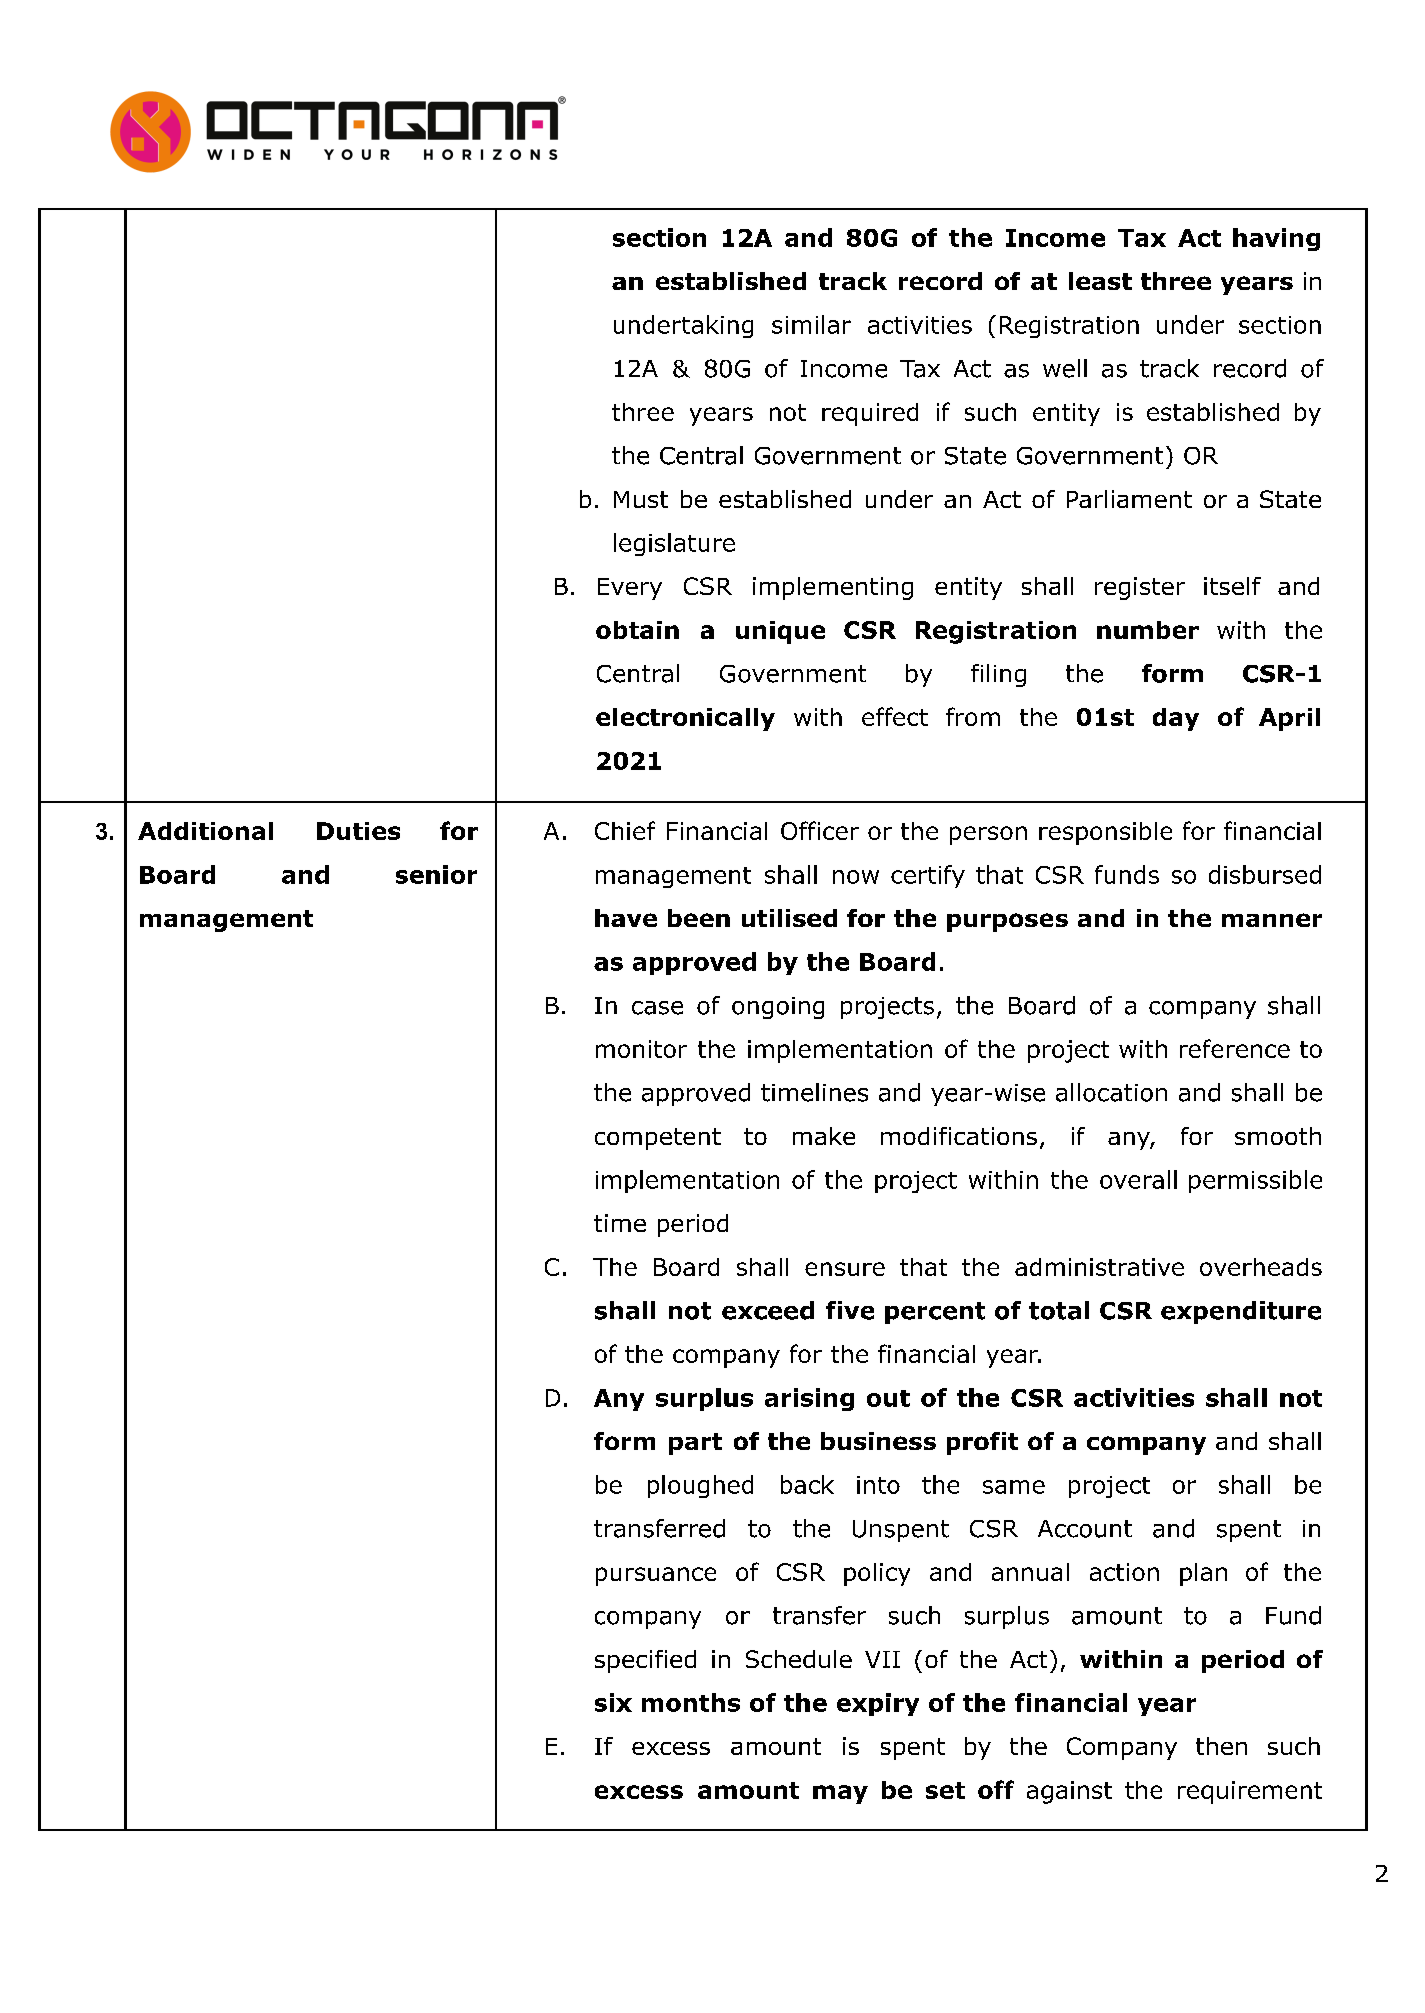 The image size is (1425, 2013). I want to click on exceed, so click(768, 1310).
